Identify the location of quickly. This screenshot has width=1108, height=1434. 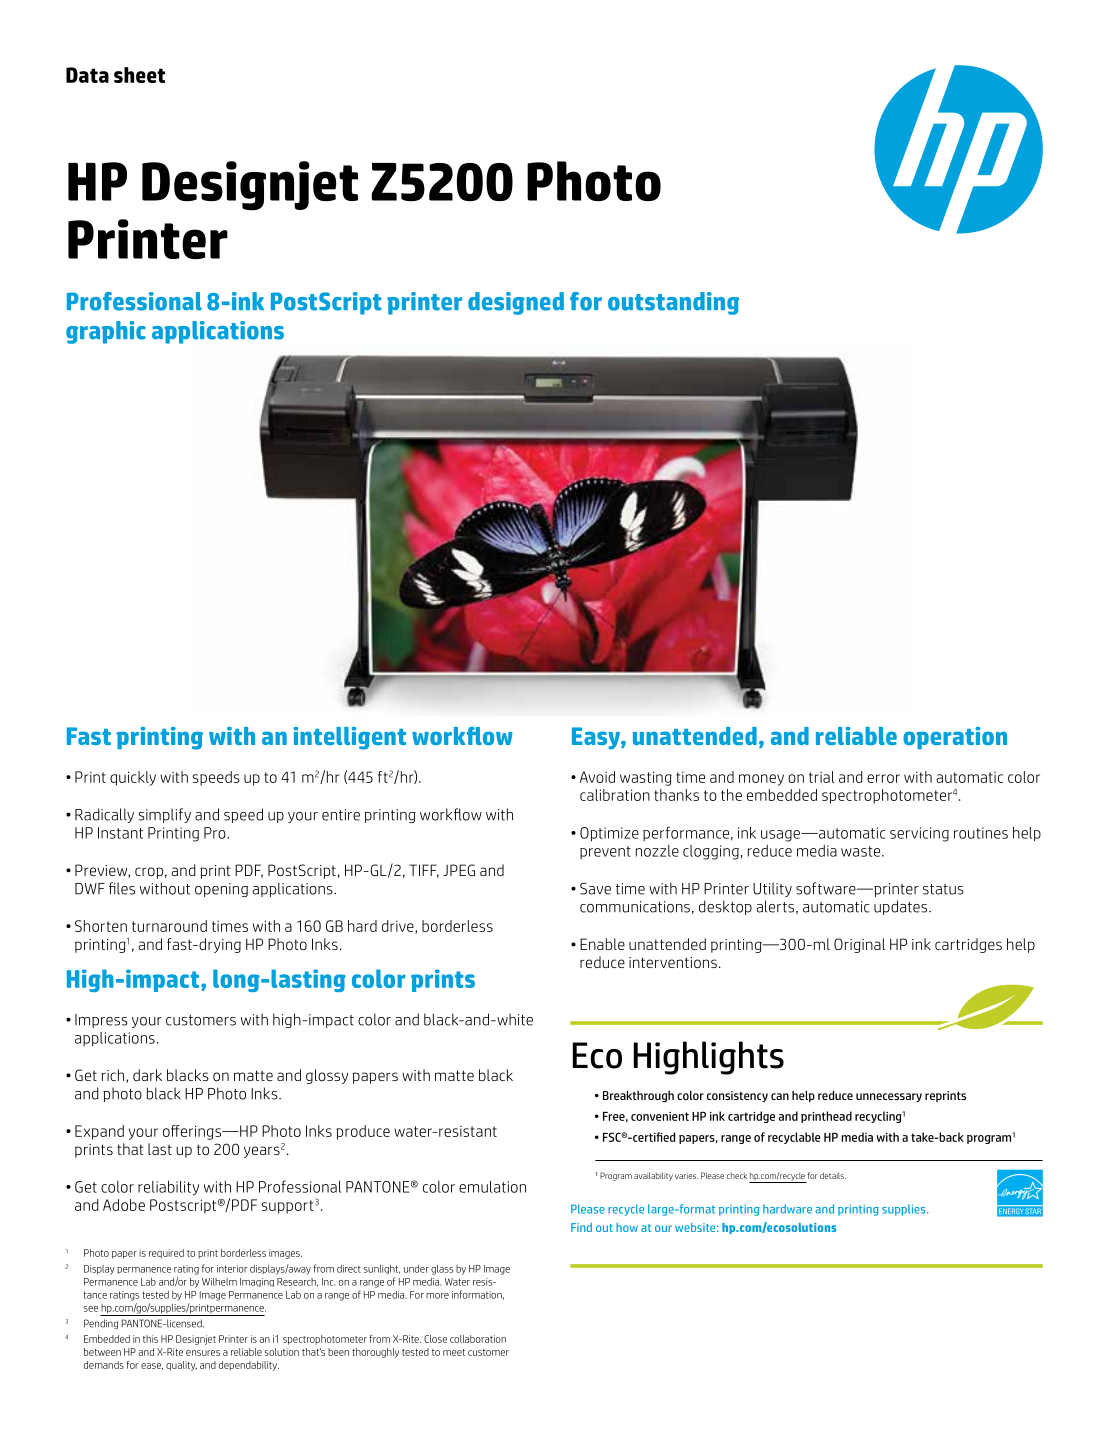
(133, 778).
